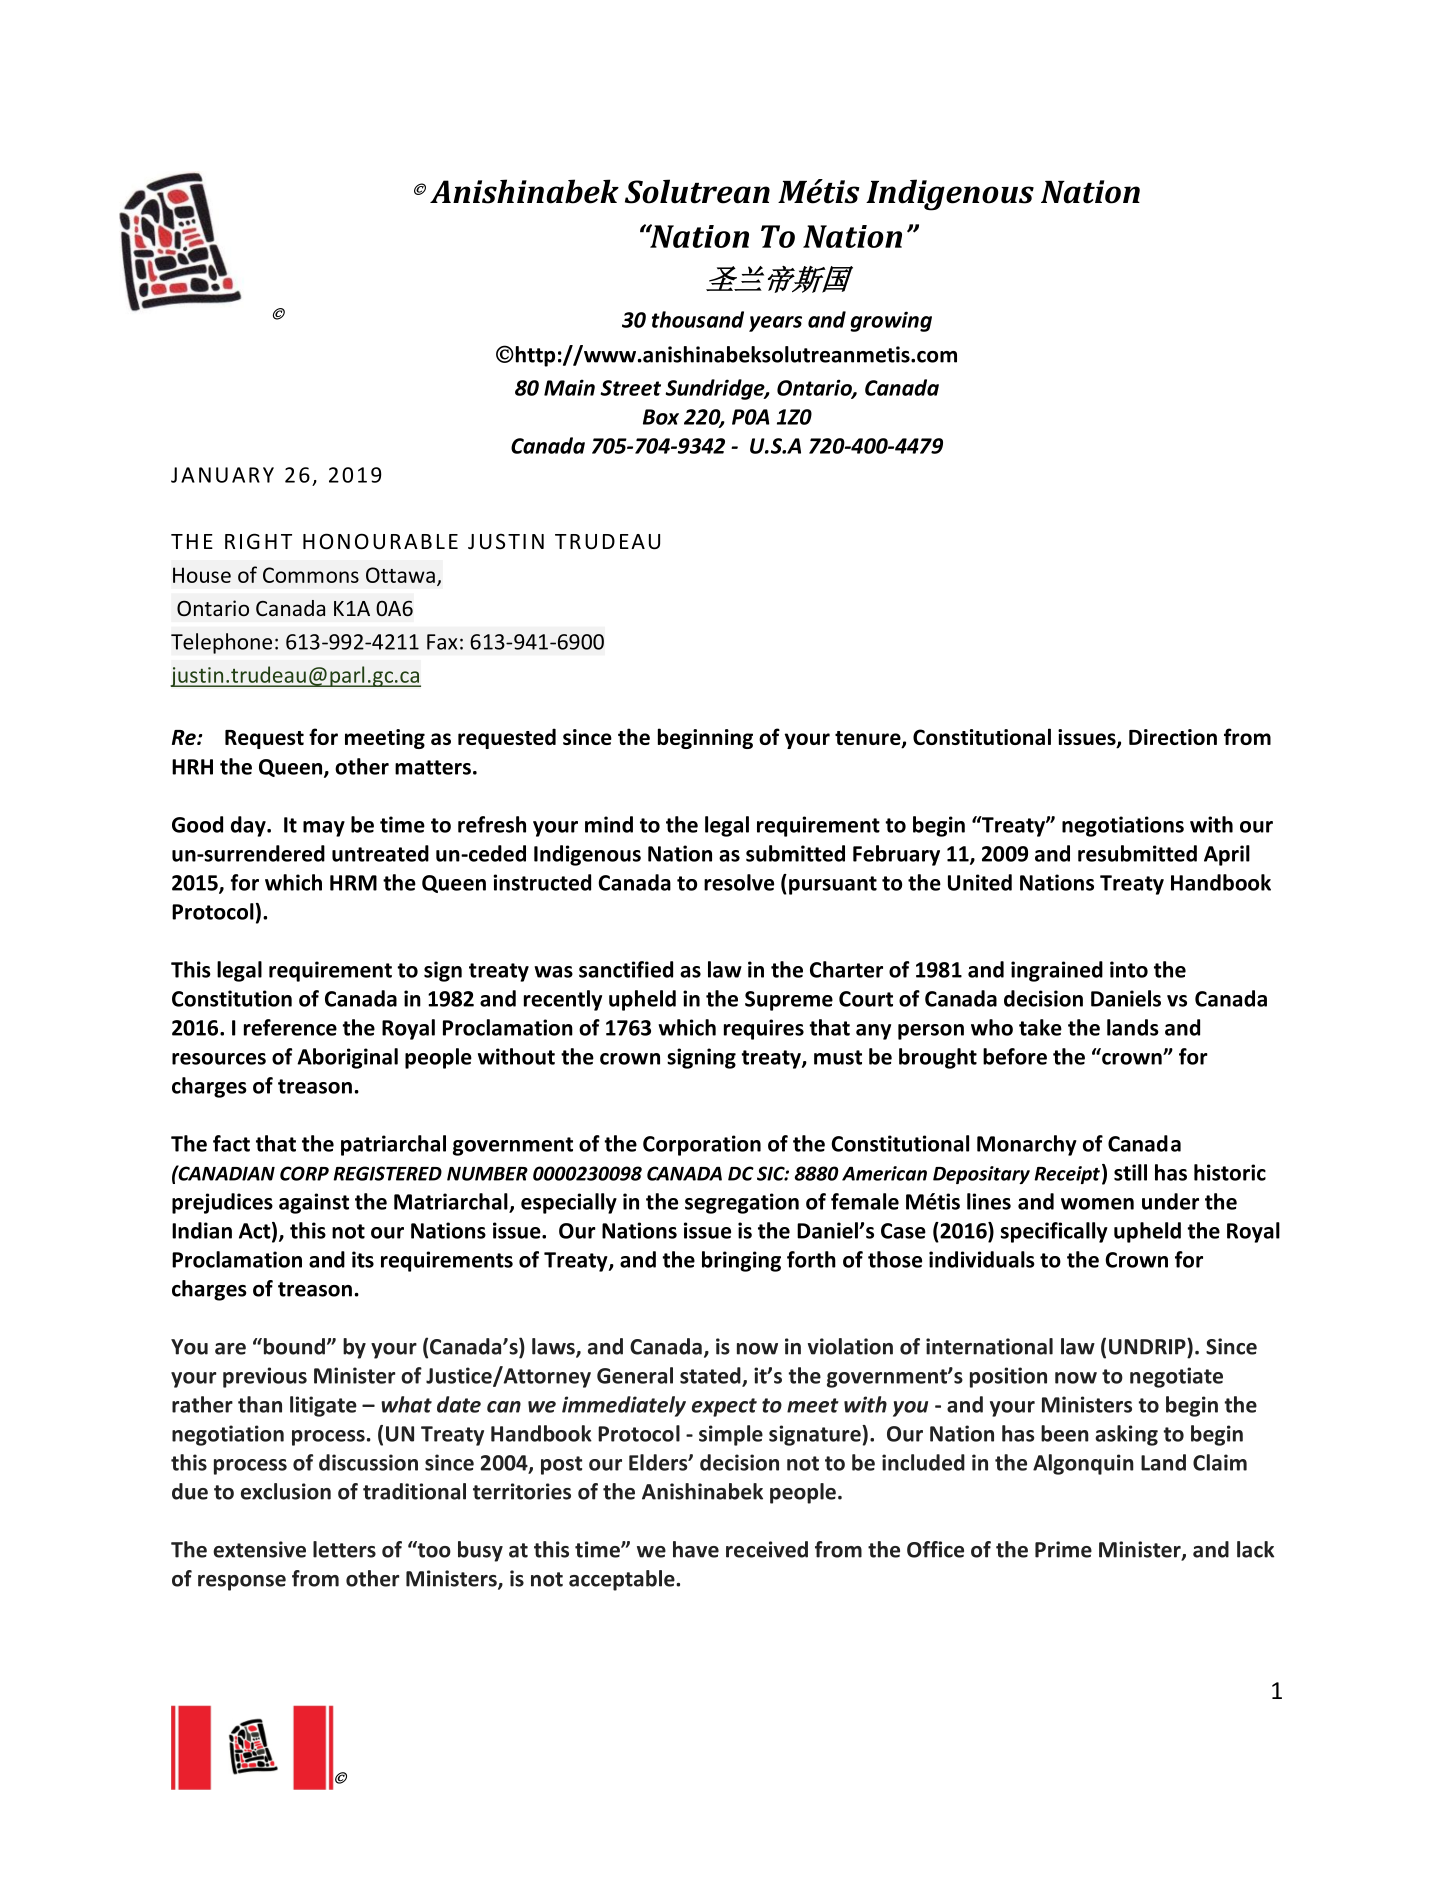 This image has width=1454, height=1882. I want to click on letters, so click(344, 1549).
